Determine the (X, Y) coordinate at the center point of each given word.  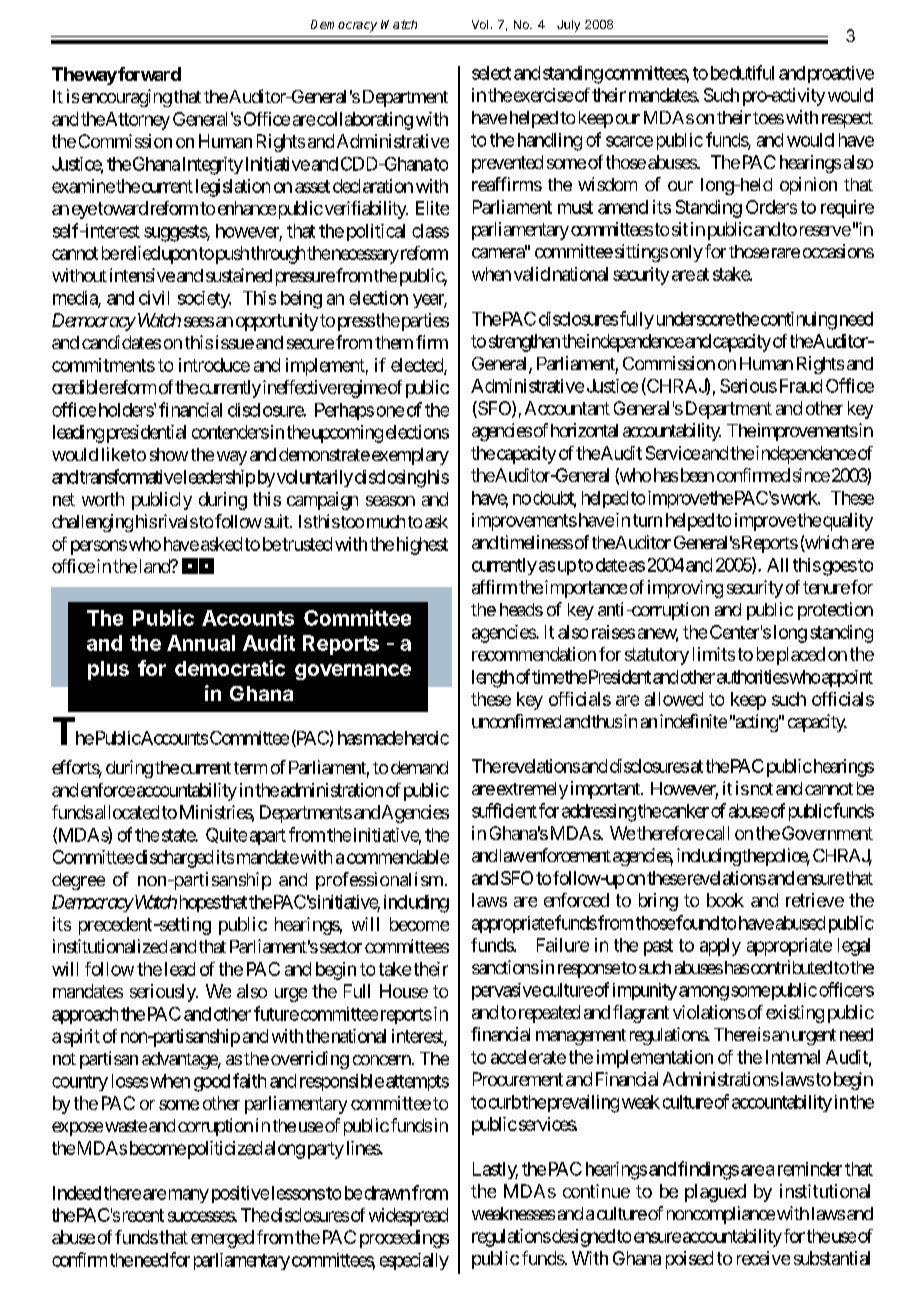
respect (847, 120)
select (491, 73)
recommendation (534, 654)
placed (801, 656)
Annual (201, 643)
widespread (408, 1217)
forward (148, 74)
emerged (222, 1239)
